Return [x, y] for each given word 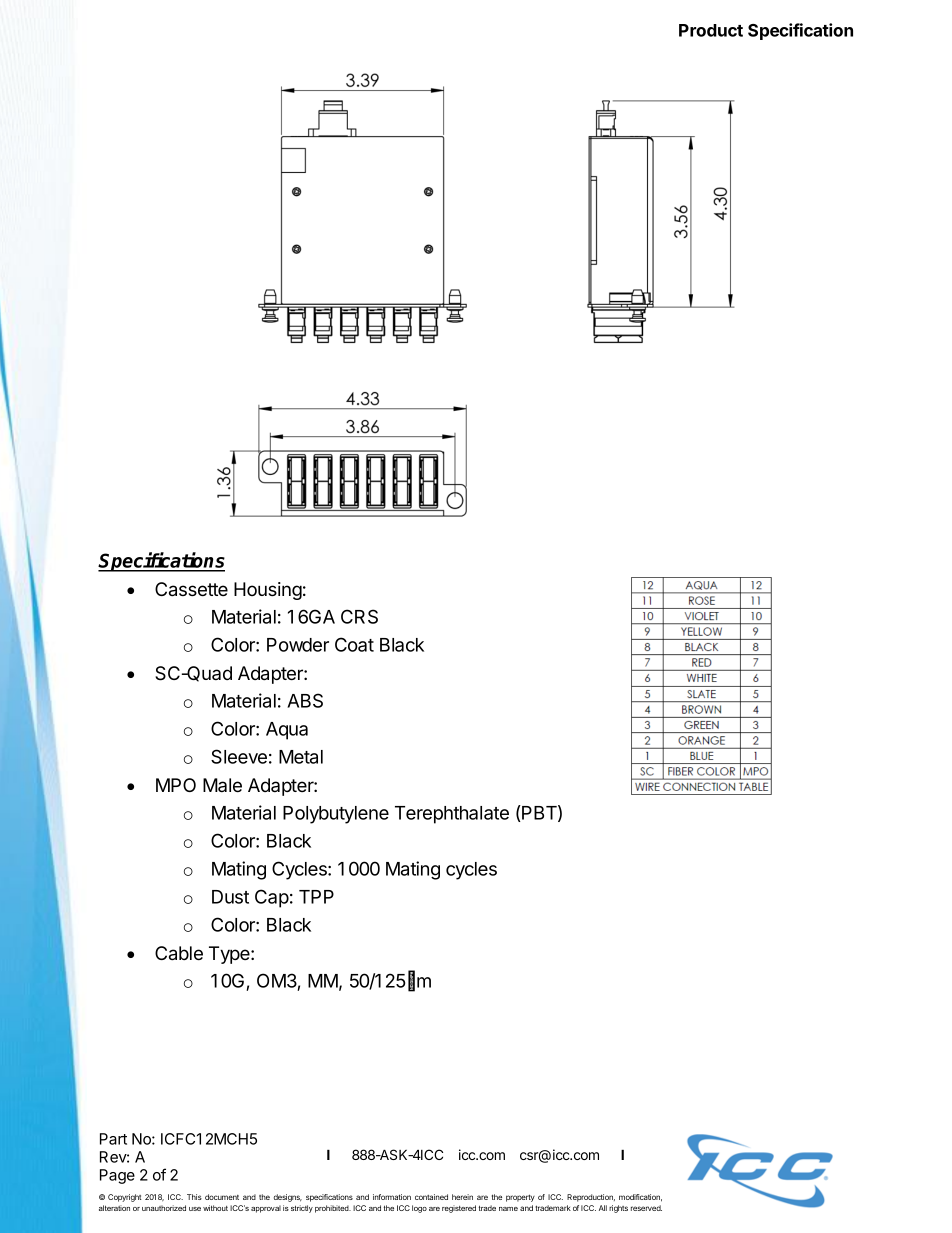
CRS [359, 616]
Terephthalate [452, 815]
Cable [179, 953]
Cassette [191, 589]
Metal [301, 757]
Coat [354, 644]
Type [230, 955]
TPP [316, 897]
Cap [272, 898]
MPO [176, 785]
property [520, 1198]
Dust [230, 897]
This [194, 1197]
